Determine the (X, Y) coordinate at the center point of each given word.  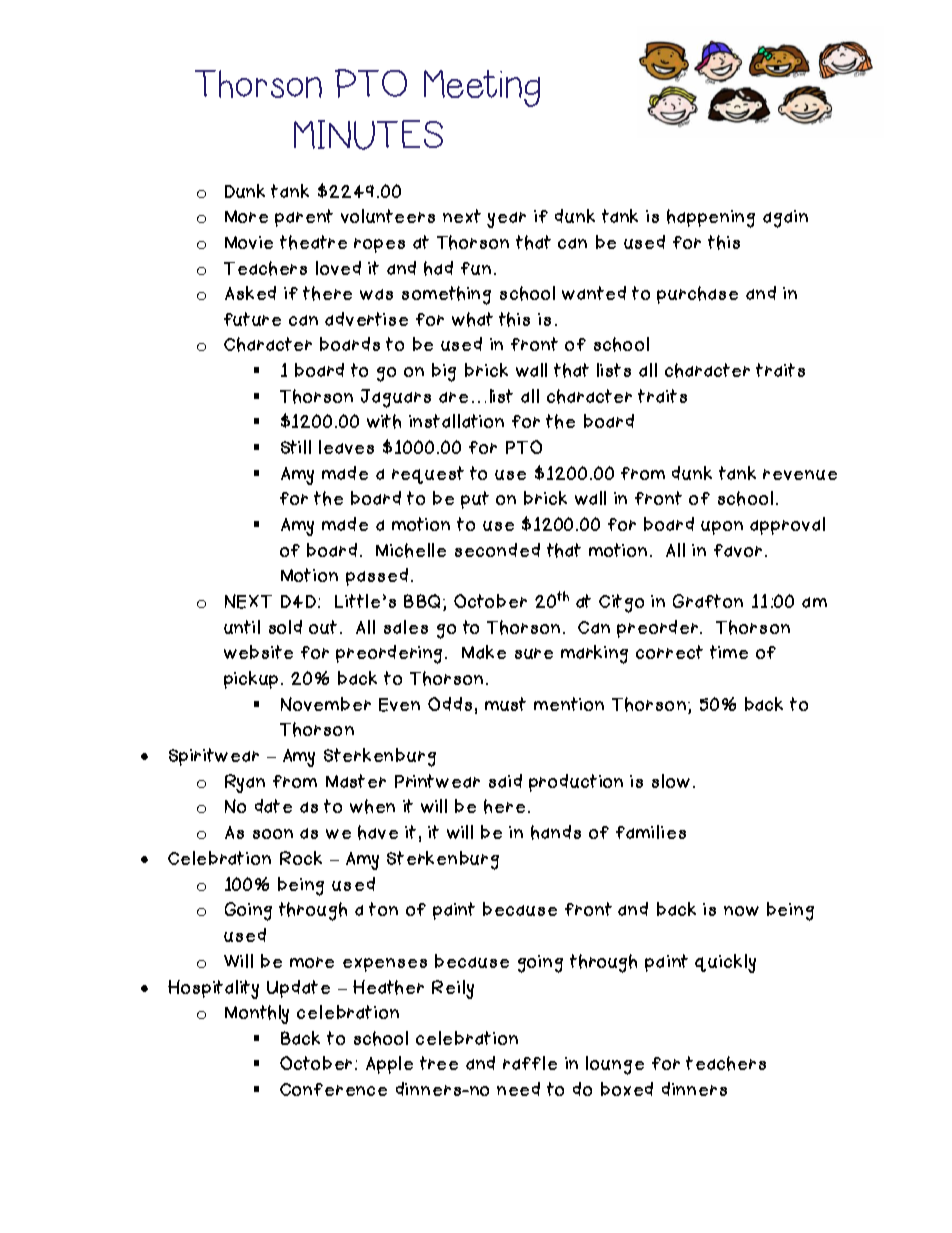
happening (711, 218)
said (505, 781)
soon (273, 834)
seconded (497, 550)
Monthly (257, 1014)
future (252, 319)
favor (738, 550)
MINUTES (368, 135)
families (651, 832)
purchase (697, 295)
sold (285, 627)
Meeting (482, 88)
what (472, 319)
